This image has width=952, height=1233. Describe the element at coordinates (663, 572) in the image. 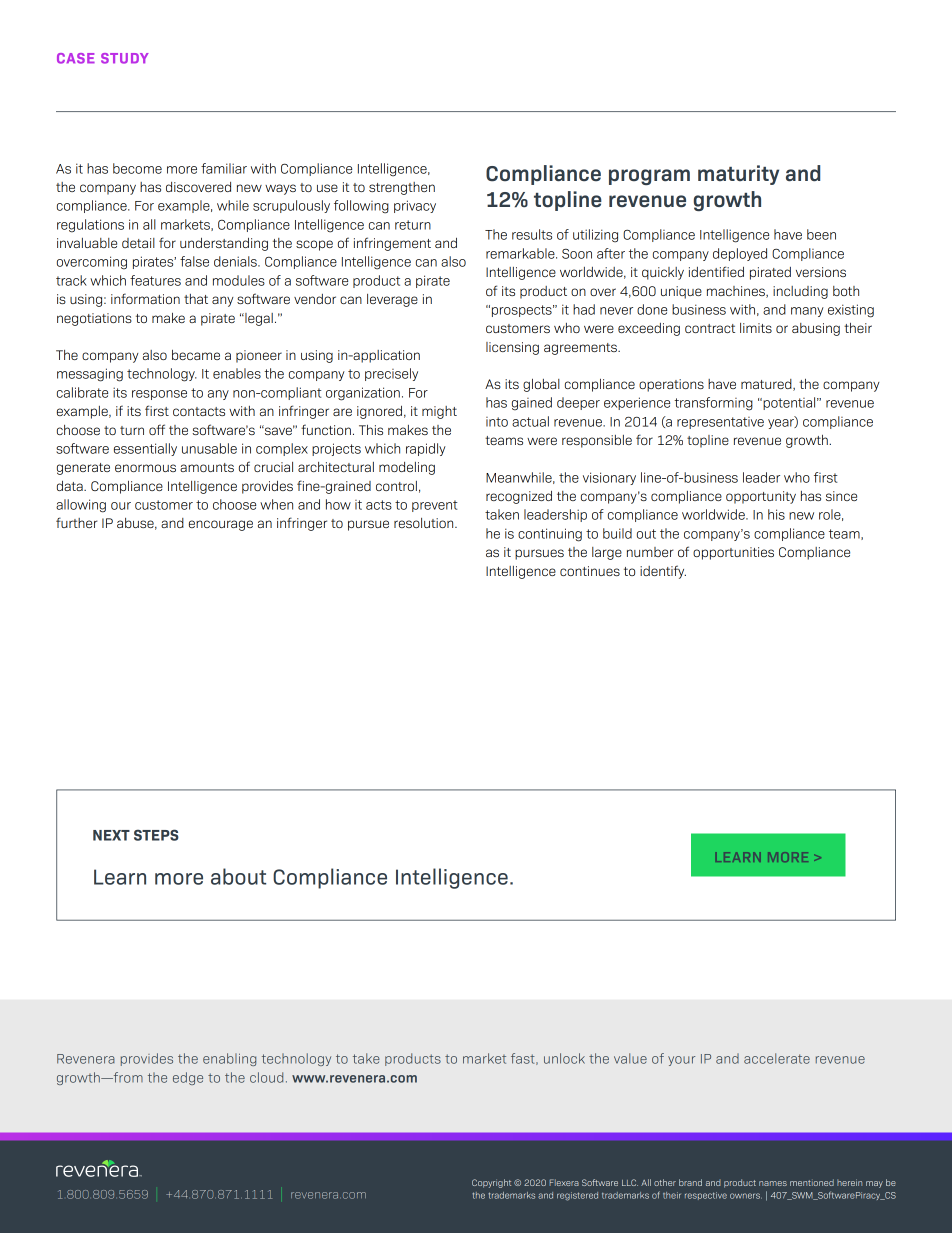

I see `identify` at that location.
